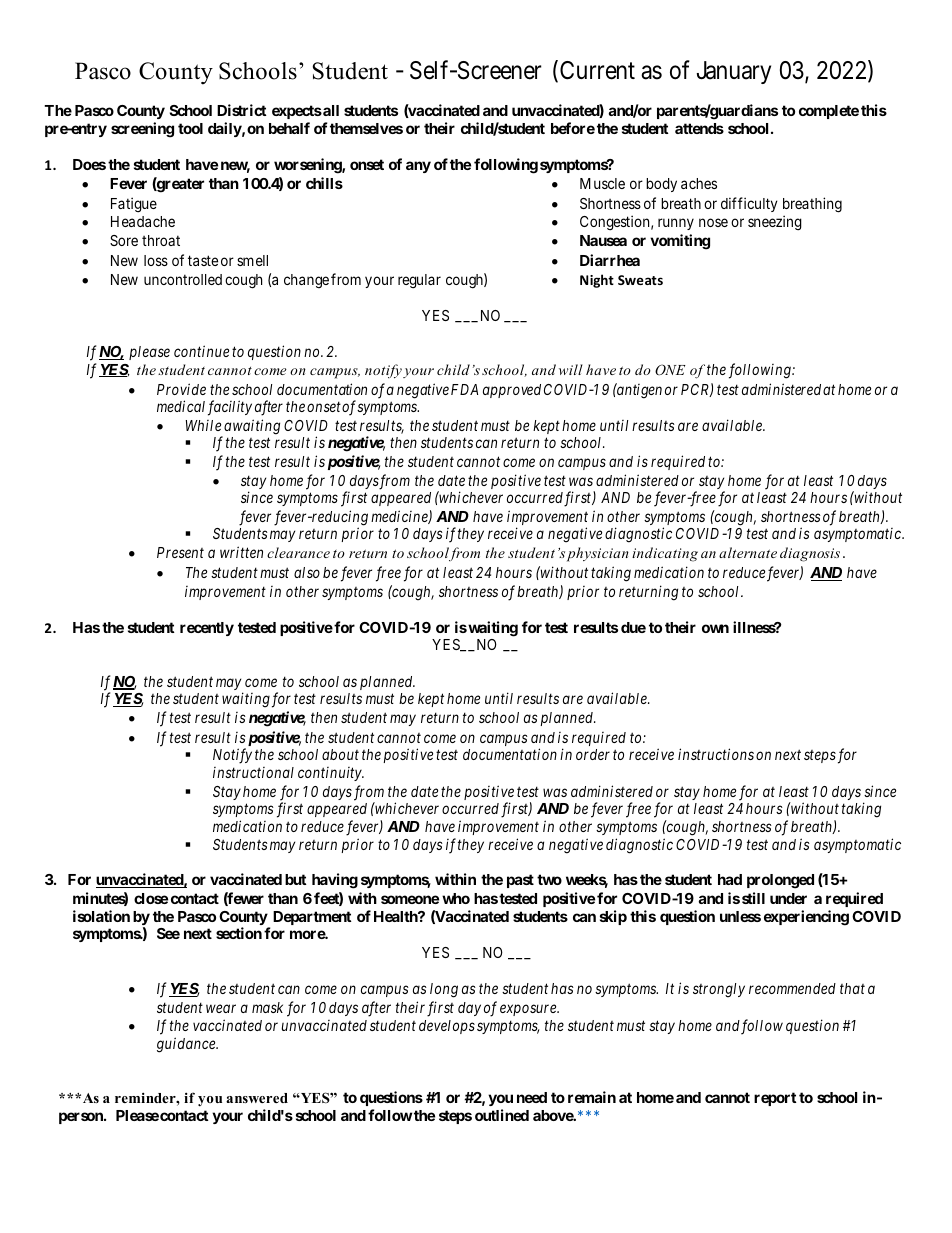  I want to click on who, so click(456, 898).
